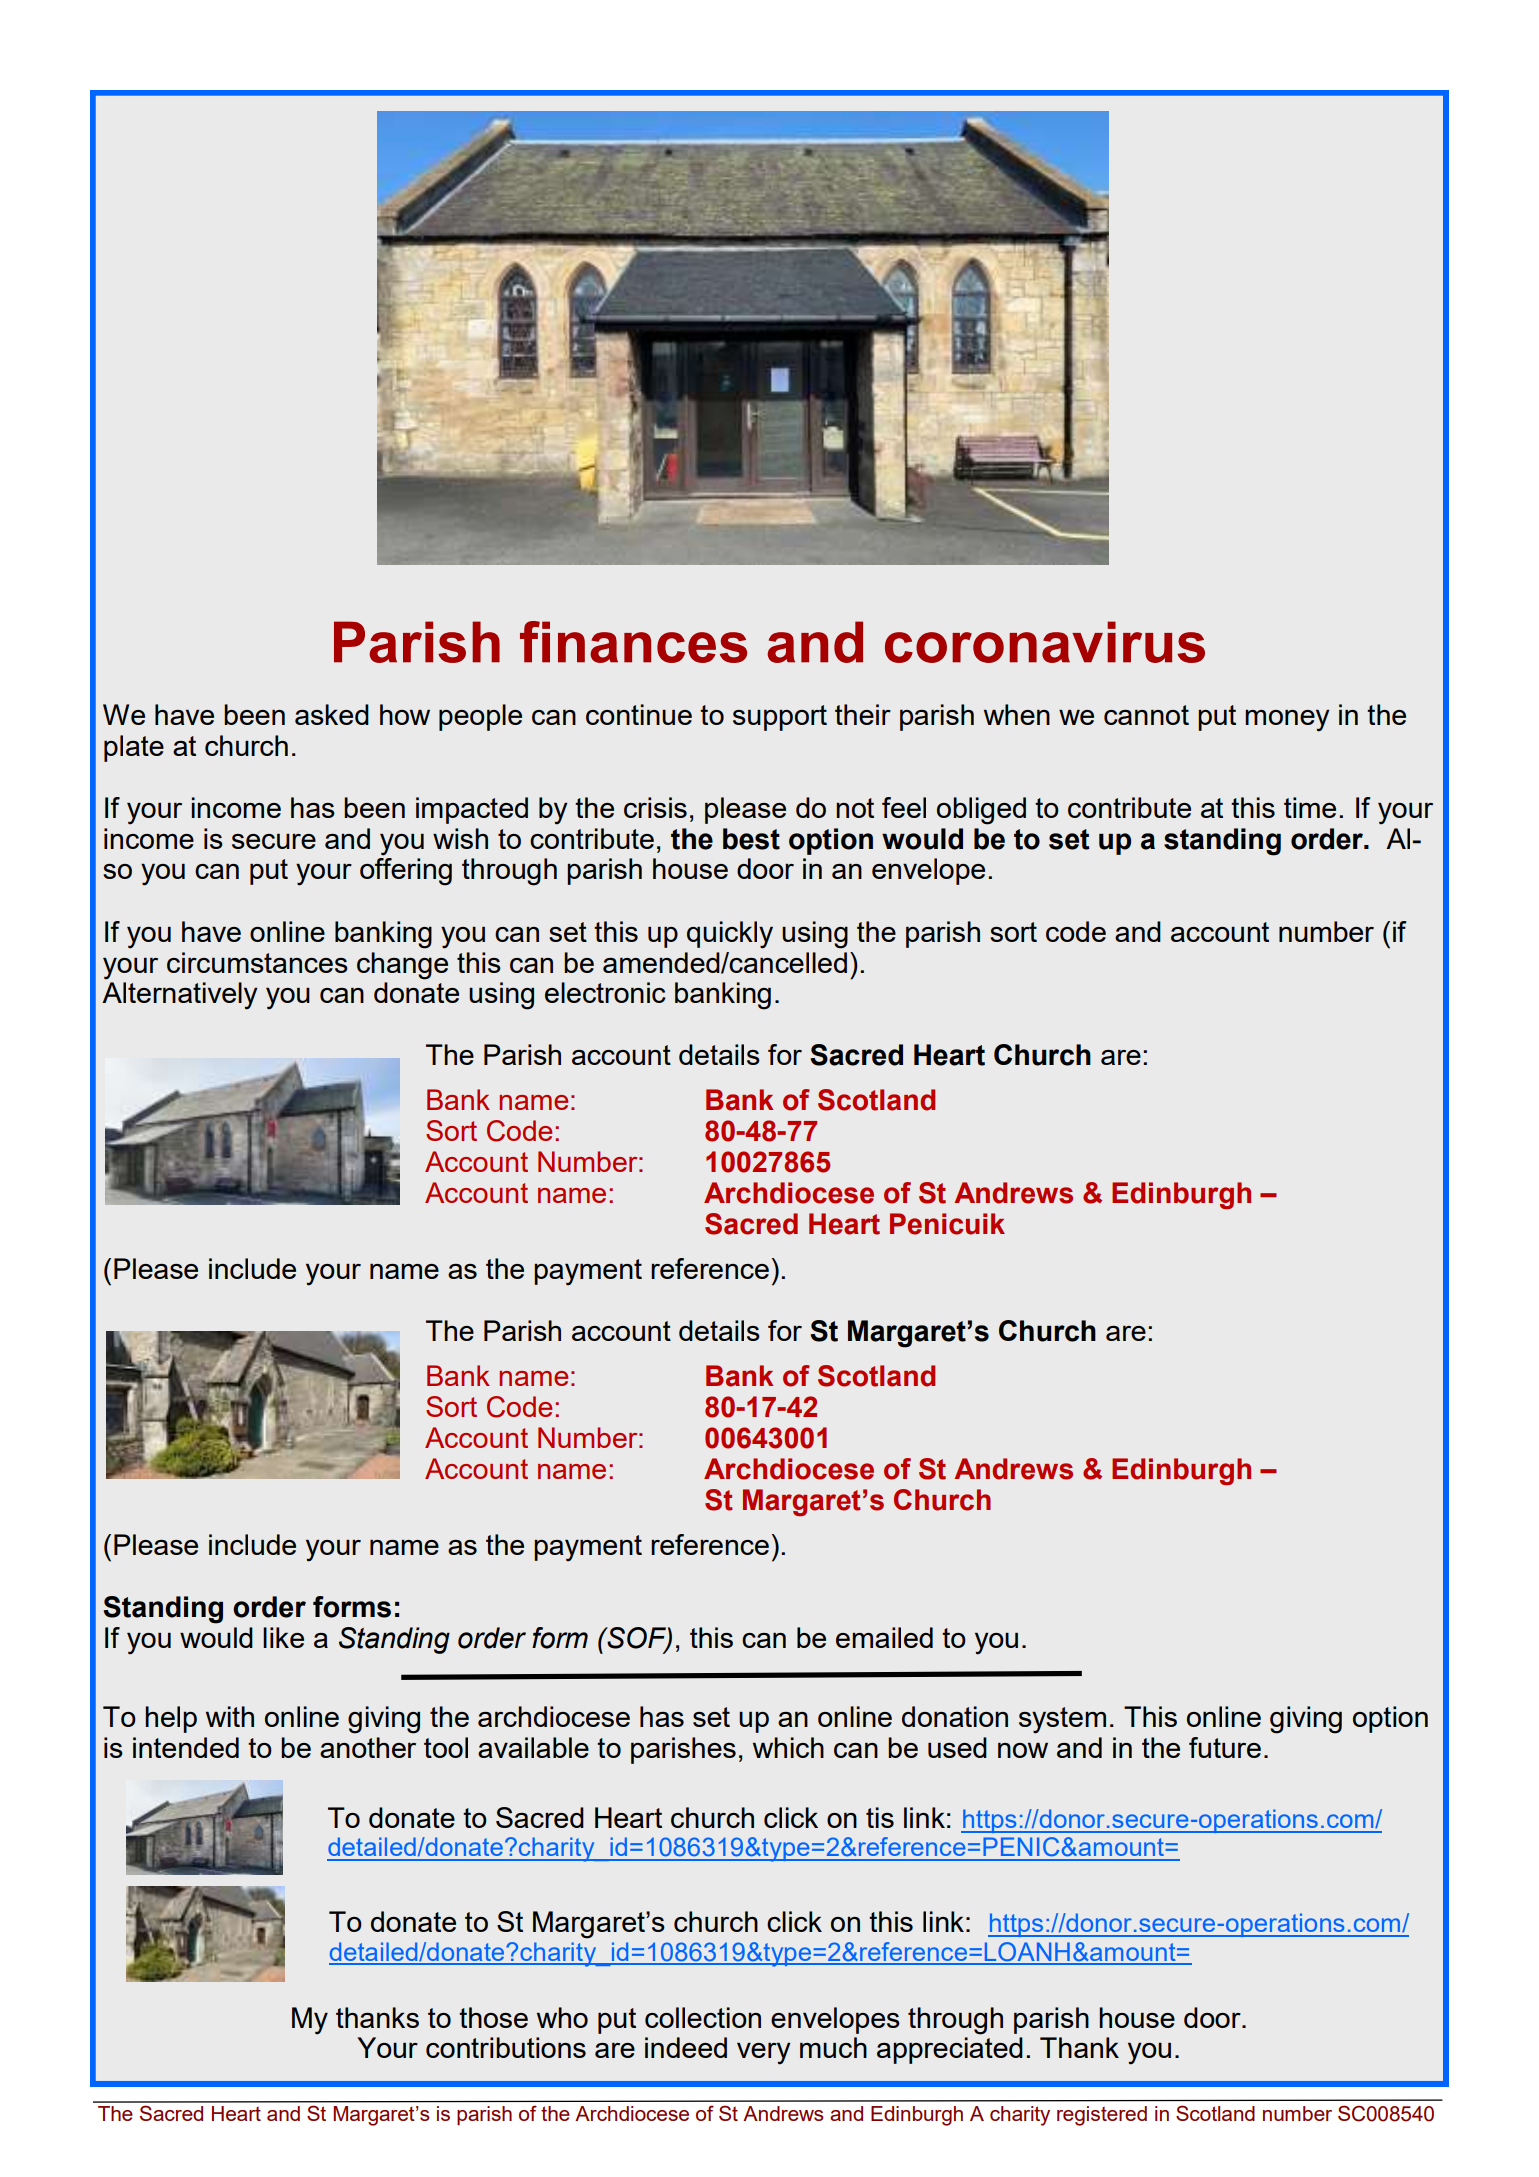 This screenshot has width=1539, height=2177. What do you see at coordinates (1310, 807) in the screenshot?
I see `time` at bounding box center [1310, 807].
